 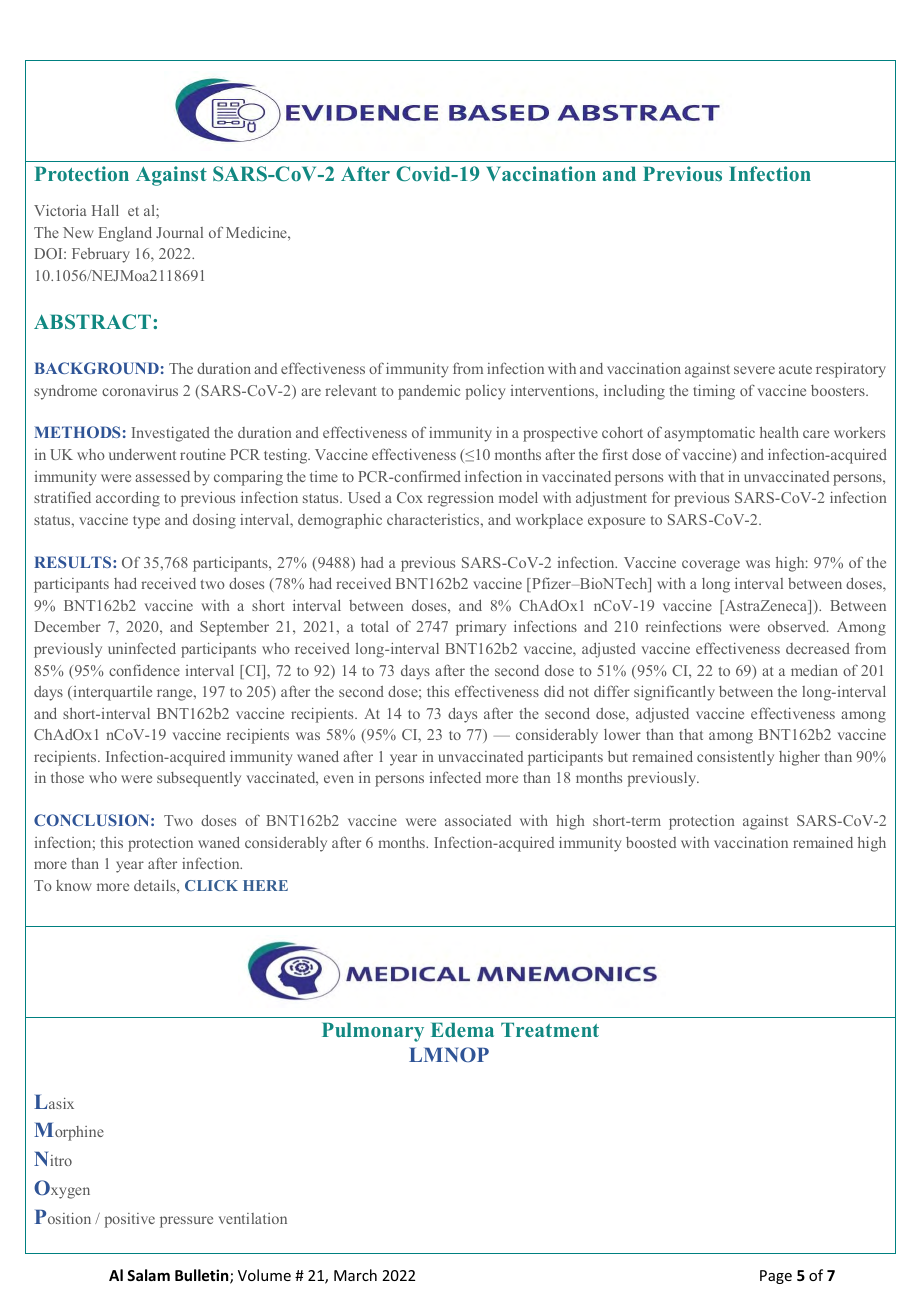 I want to click on coverage, so click(x=711, y=566).
